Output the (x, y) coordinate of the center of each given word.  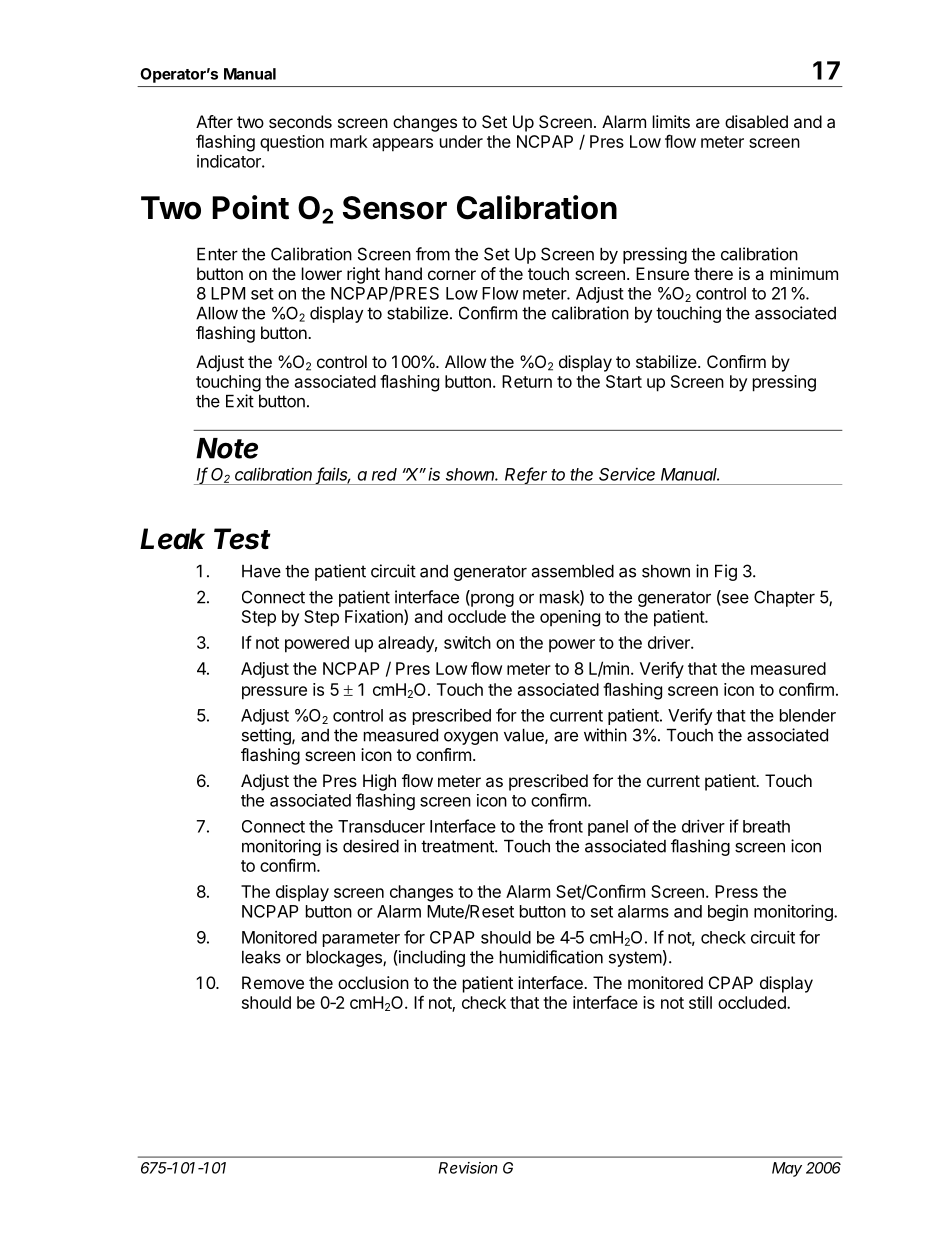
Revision (468, 1168)
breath (766, 826)
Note (227, 448)
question (292, 143)
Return (527, 381)
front (565, 826)
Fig (726, 572)
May (787, 1169)
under (461, 141)
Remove (273, 982)
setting (267, 736)
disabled (756, 121)
